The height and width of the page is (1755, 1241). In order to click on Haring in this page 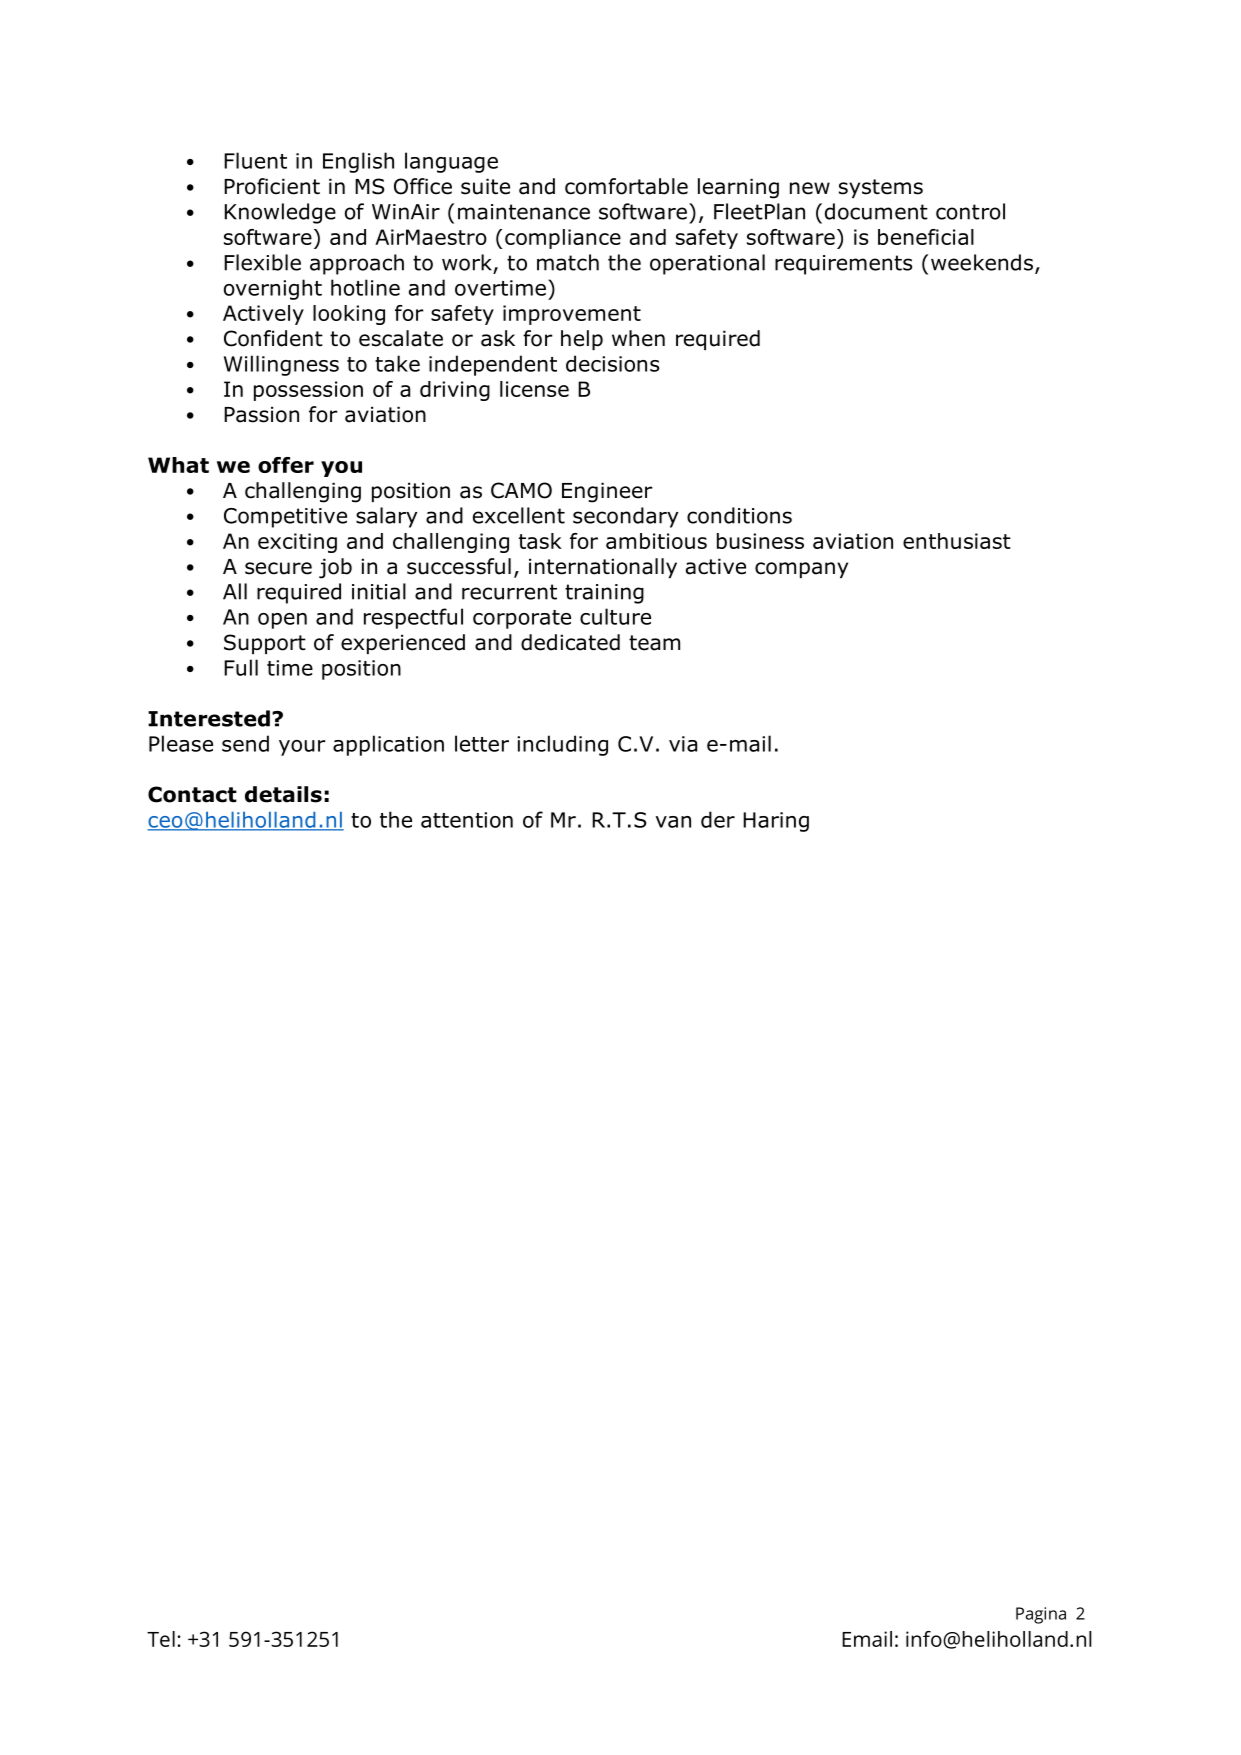, I will do `click(776, 822)`.
